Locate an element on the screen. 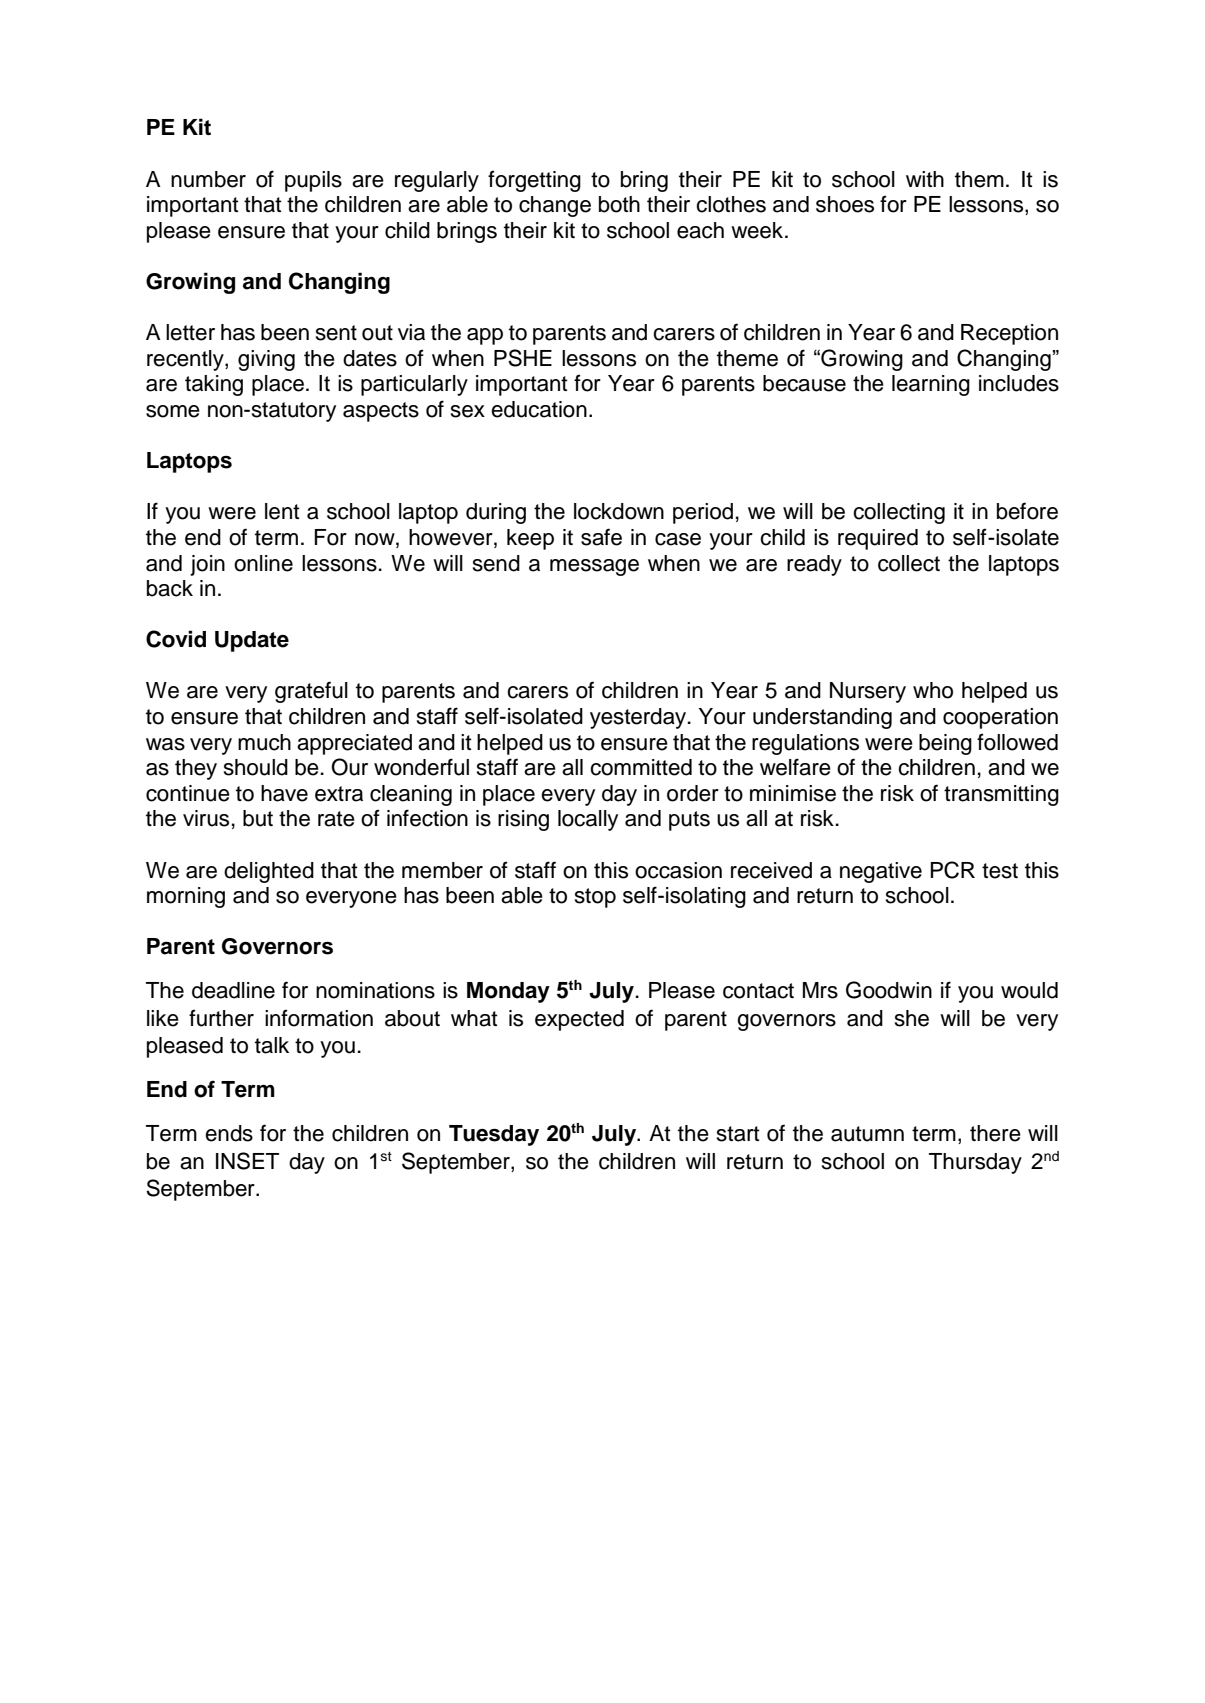 The image size is (1205, 1703). Tuesday is located at coordinates (494, 1135).
